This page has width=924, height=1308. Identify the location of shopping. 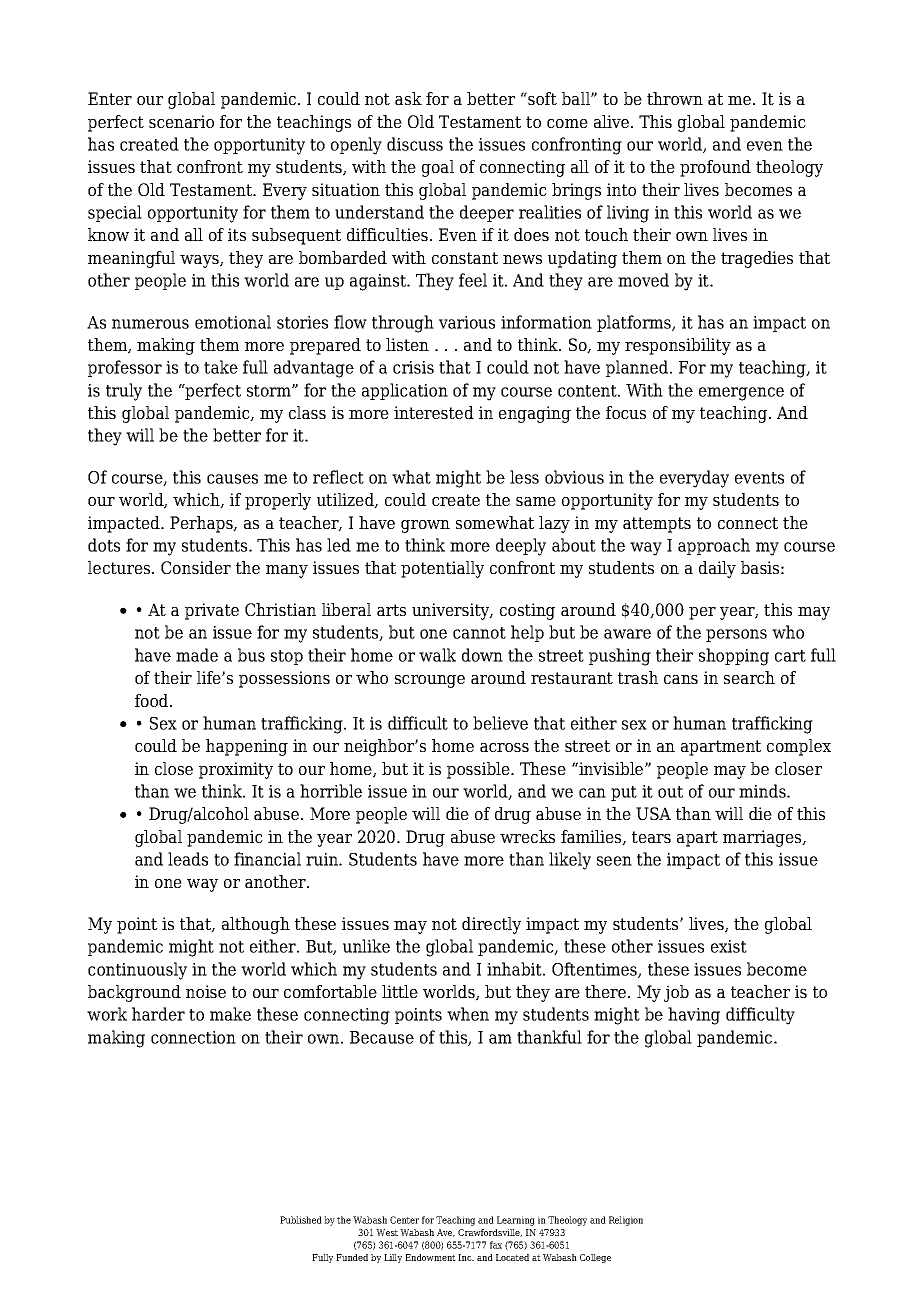
(734, 657).
